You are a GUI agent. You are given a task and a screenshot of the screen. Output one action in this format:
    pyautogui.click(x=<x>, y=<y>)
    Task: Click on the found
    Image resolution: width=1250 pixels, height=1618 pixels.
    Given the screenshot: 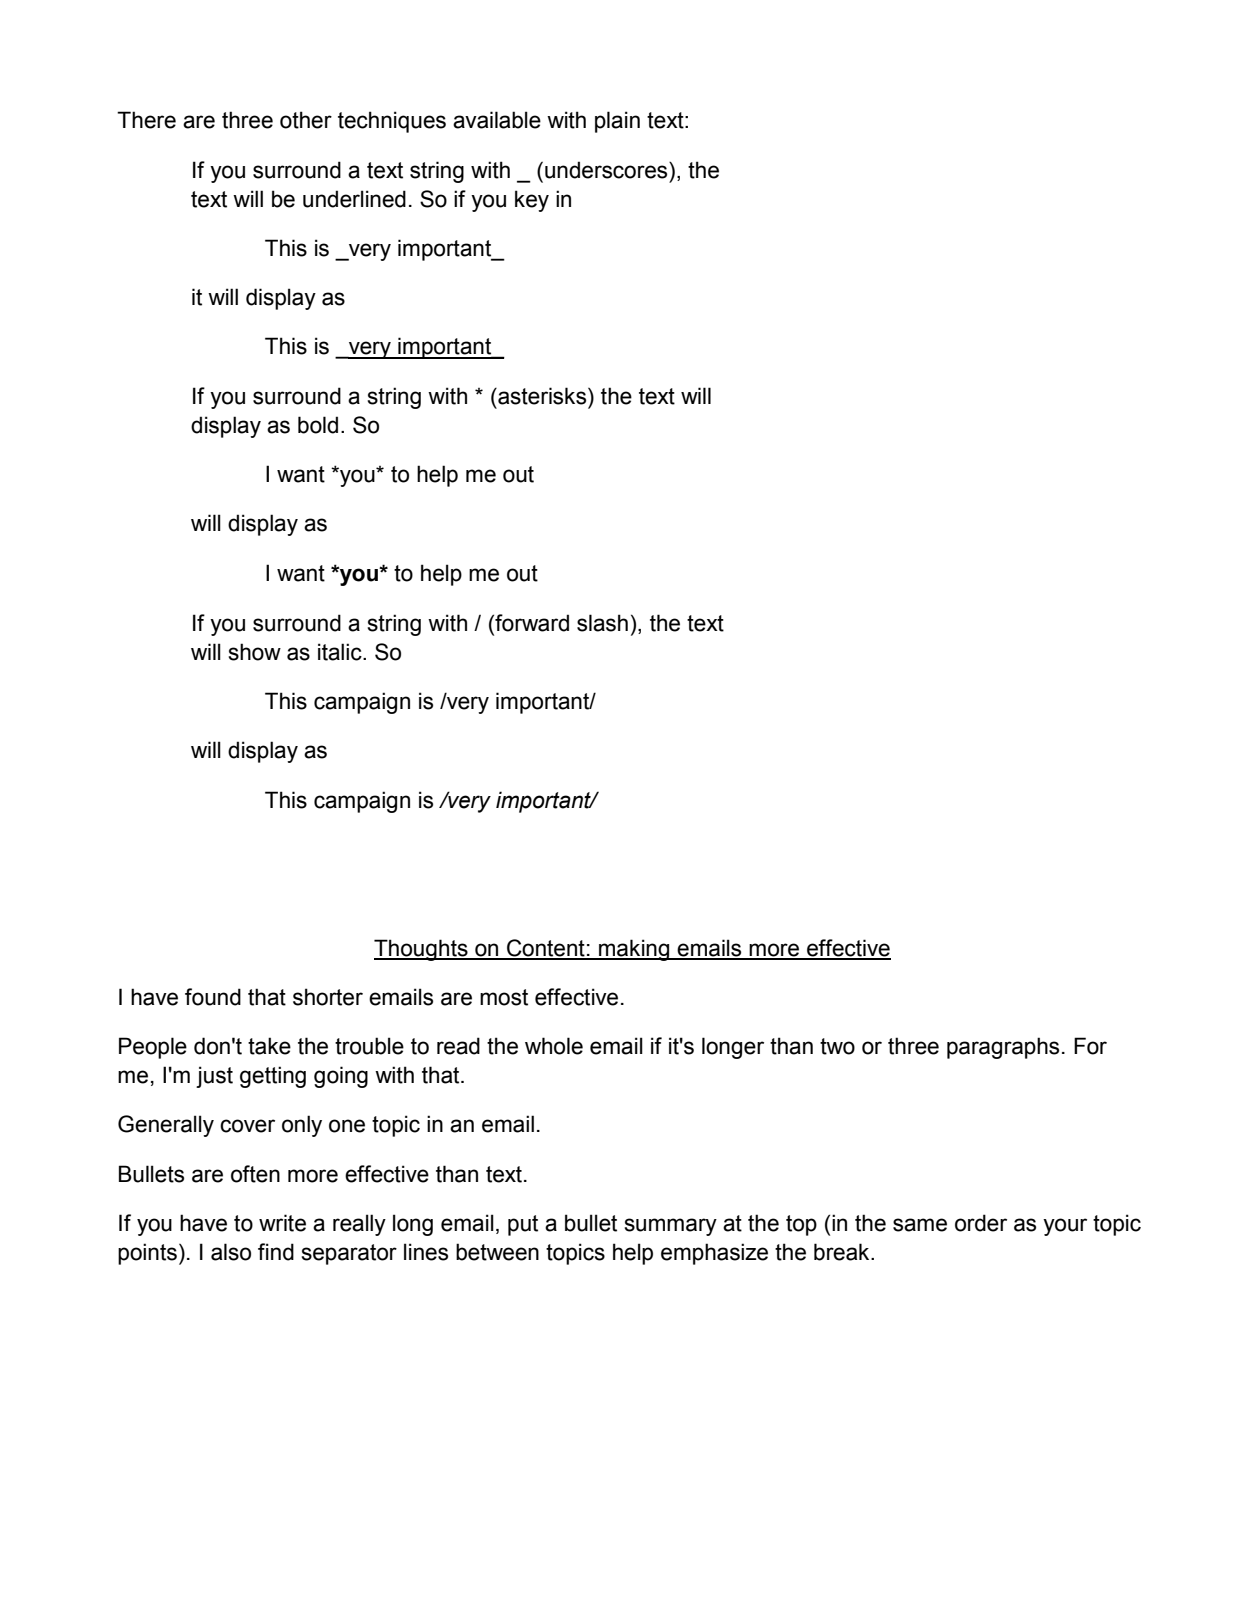 What is the action you would take?
    pyautogui.click(x=213, y=997)
